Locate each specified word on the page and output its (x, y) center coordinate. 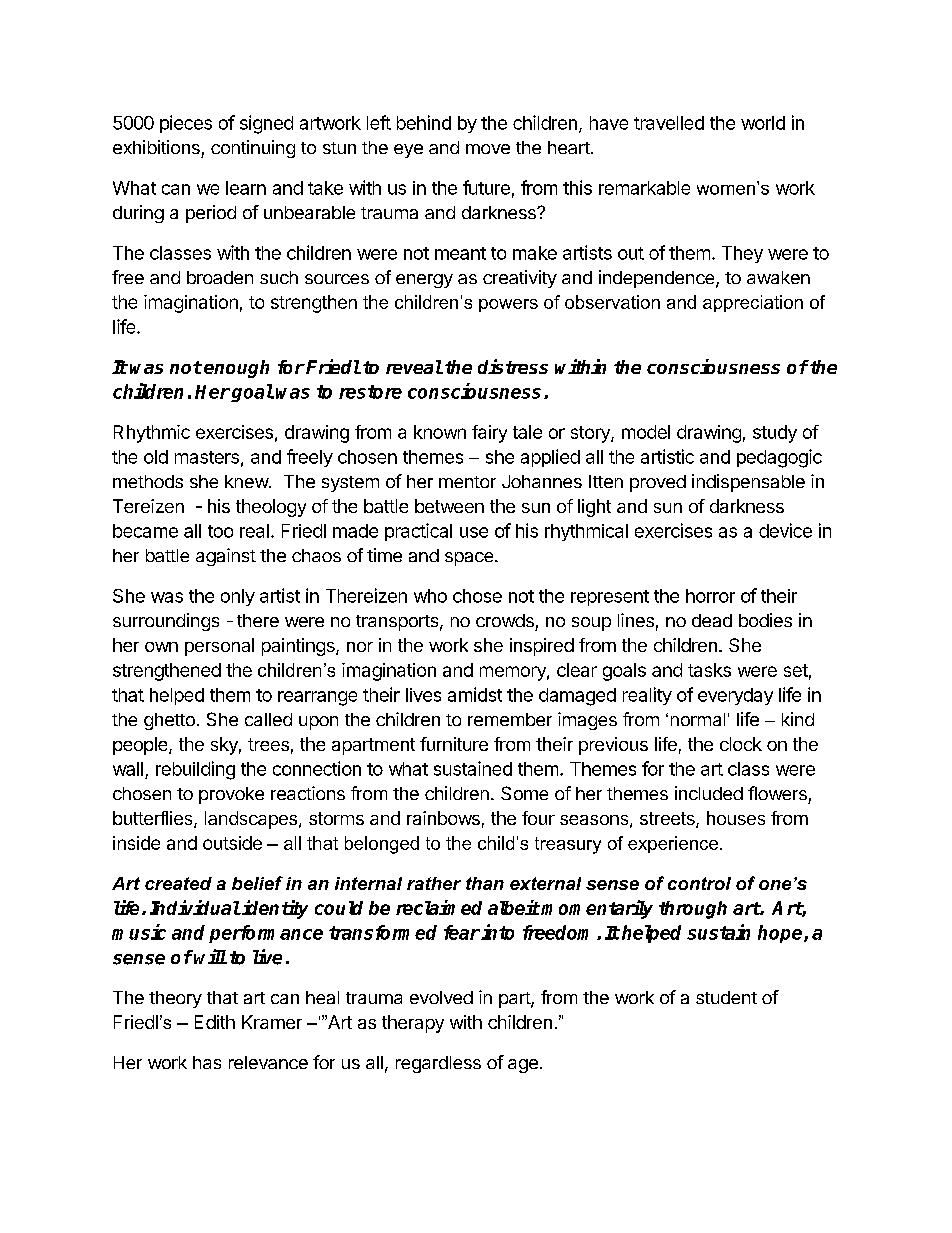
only (238, 597)
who (430, 596)
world (763, 123)
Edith (215, 1022)
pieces (186, 124)
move (488, 149)
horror (710, 596)
